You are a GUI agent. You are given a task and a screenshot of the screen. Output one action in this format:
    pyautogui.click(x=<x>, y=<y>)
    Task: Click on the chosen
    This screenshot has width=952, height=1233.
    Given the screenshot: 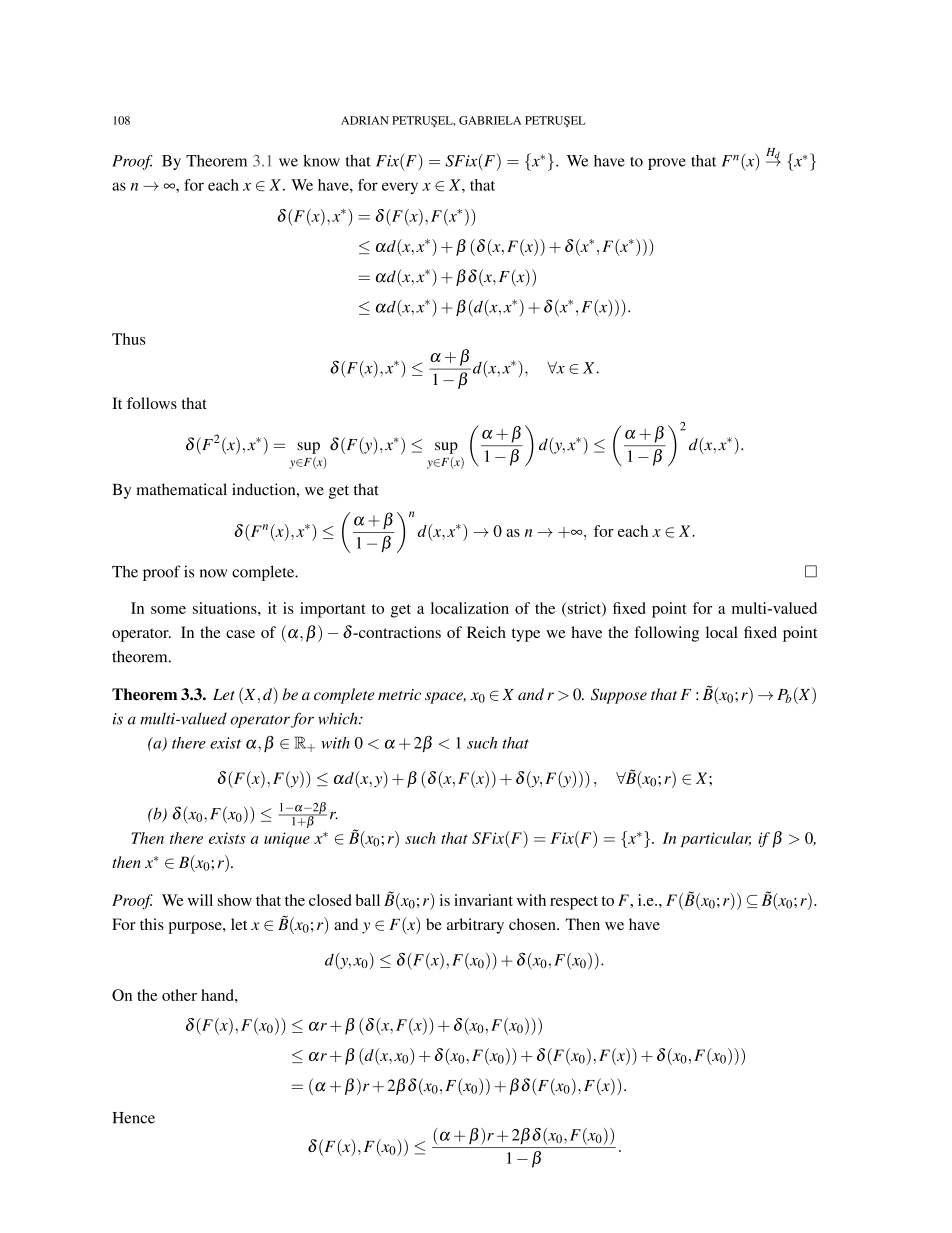 What is the action you would take?
    pyautogui.click(x=533, y=924)
